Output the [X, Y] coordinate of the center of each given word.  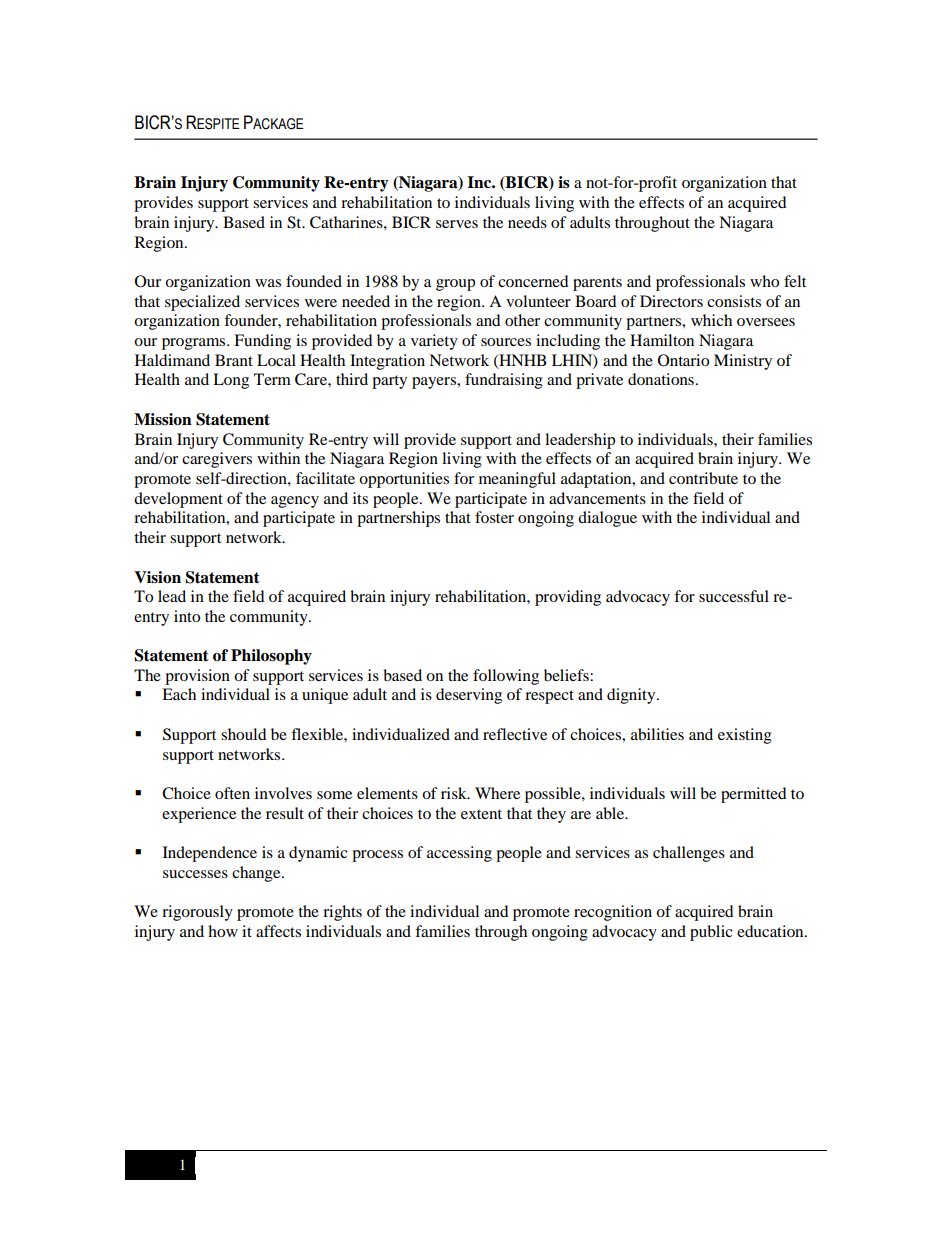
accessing [459, 854]
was [268, 283]
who [764, 281]
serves [457, 224]
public [711, 933]
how [223, 931]
